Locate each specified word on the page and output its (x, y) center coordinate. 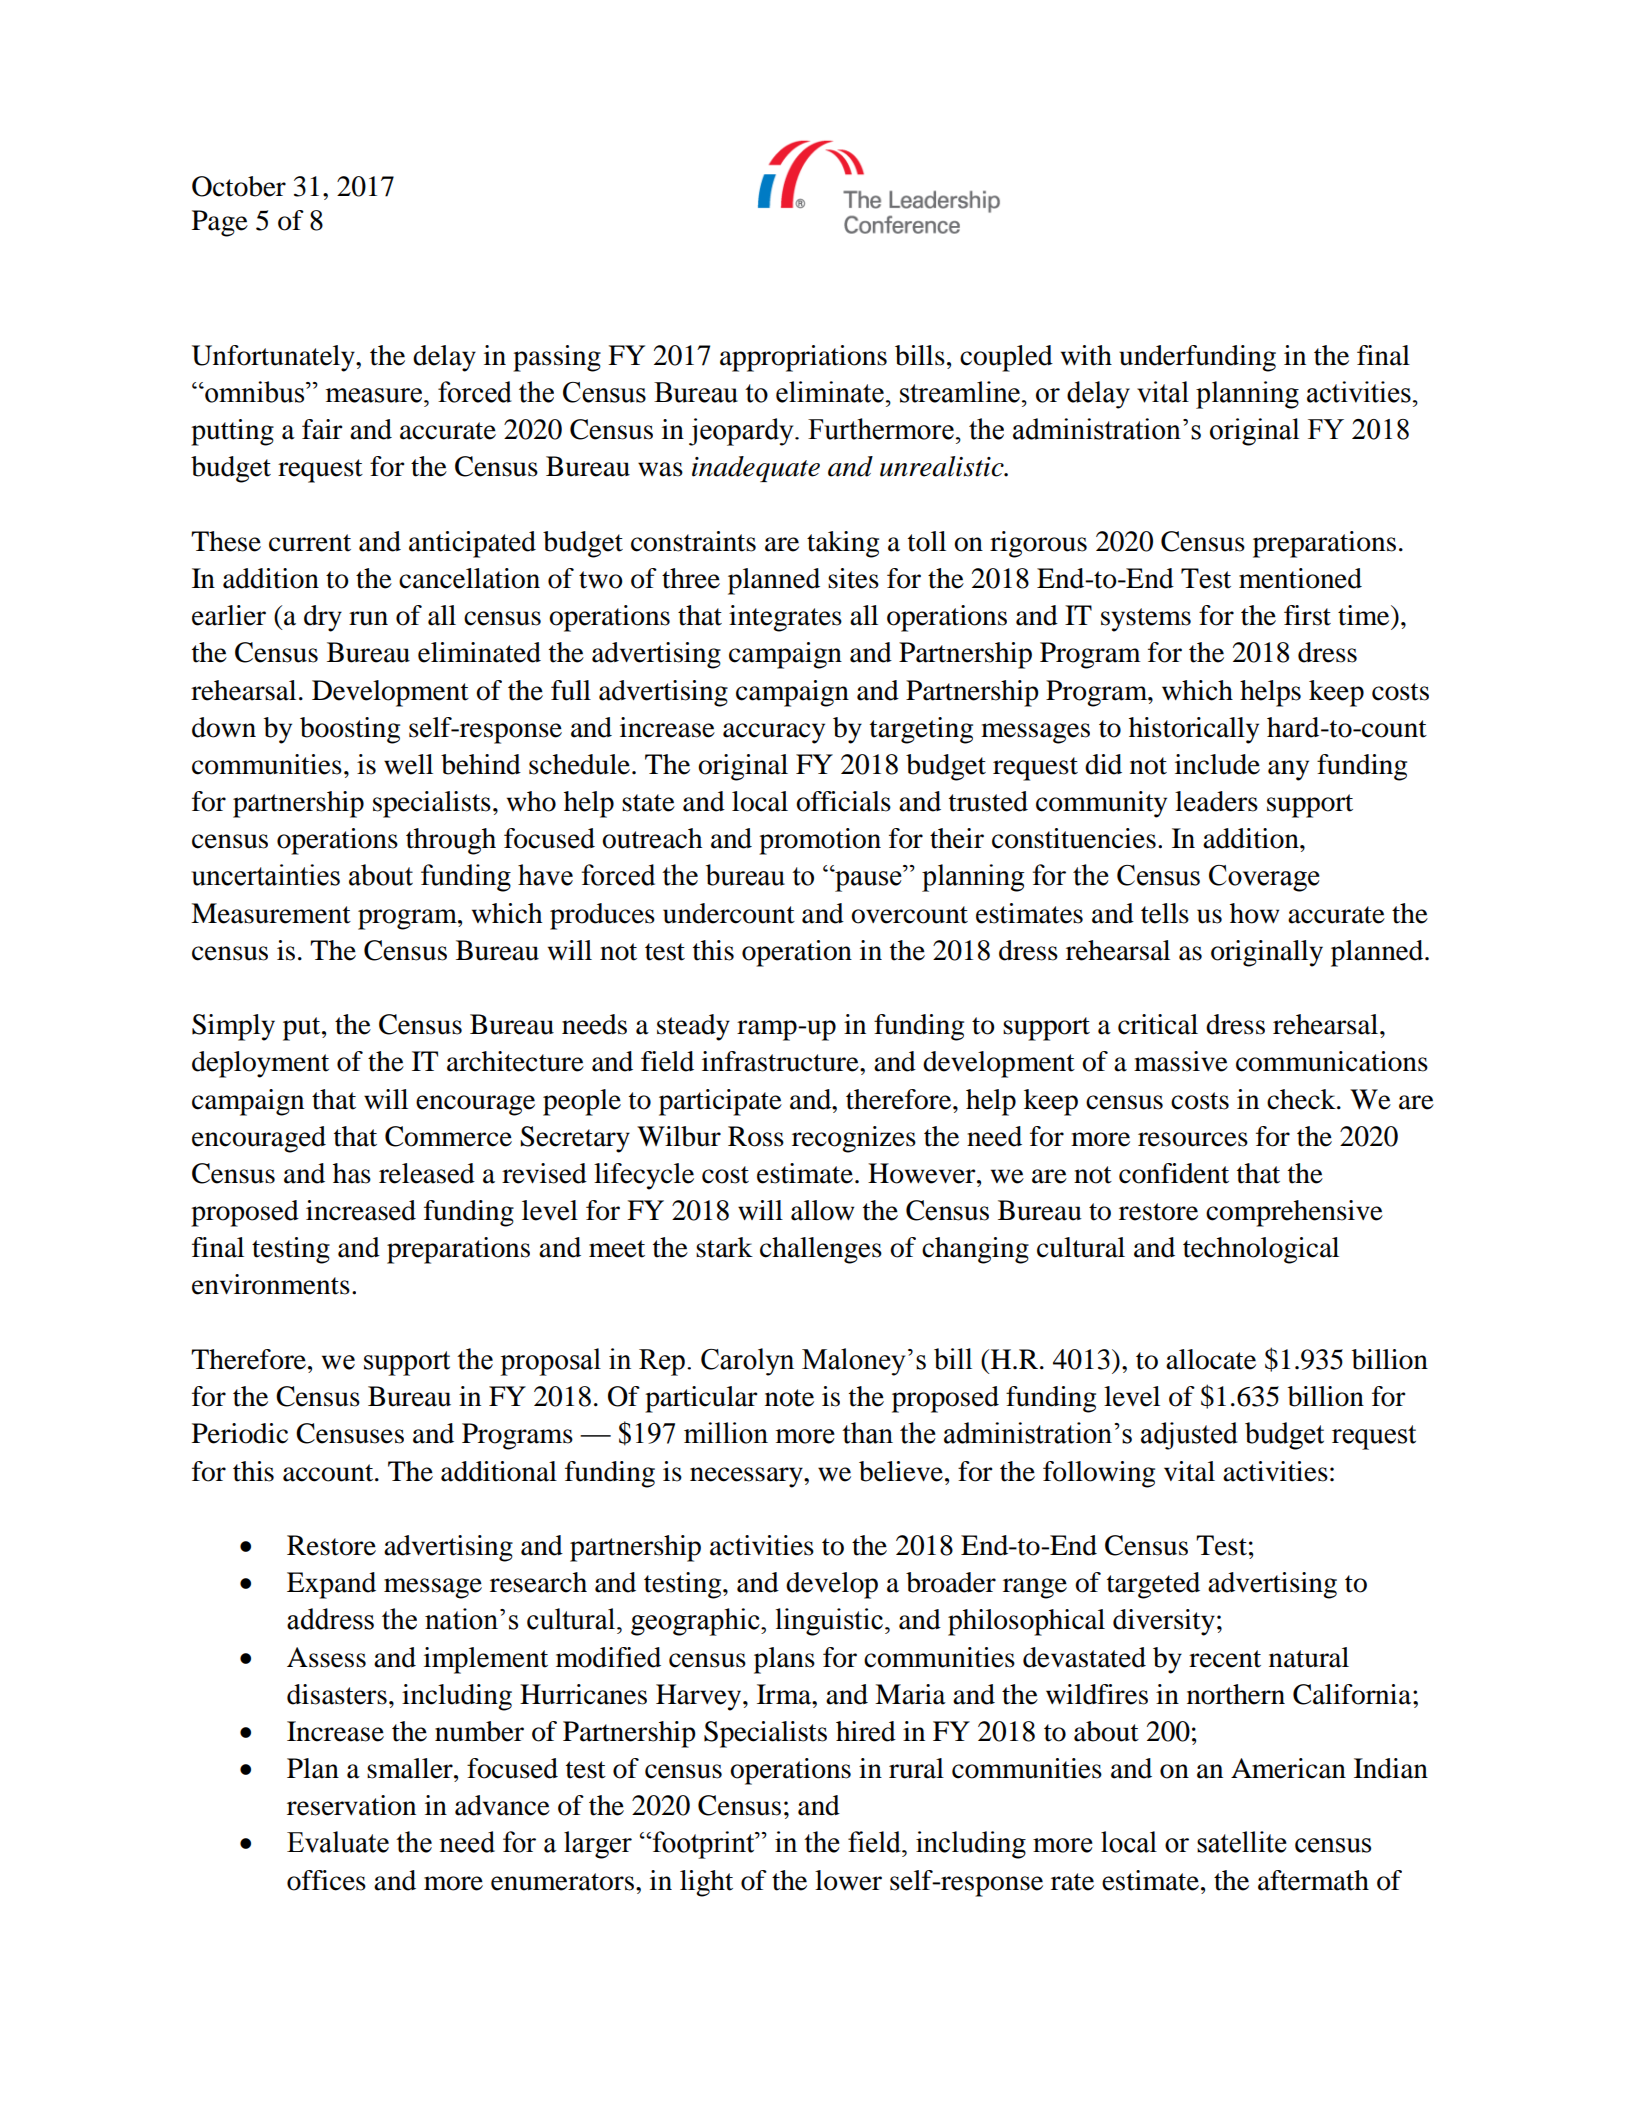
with (1086, 355)
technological (1261, 1250)
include (1217, 764)
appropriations (803, 358)
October (239, 186)
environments (271, 1284)
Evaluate (338, 1842)
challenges (821, 1250)
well (408, 764)
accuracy (774, 733)
